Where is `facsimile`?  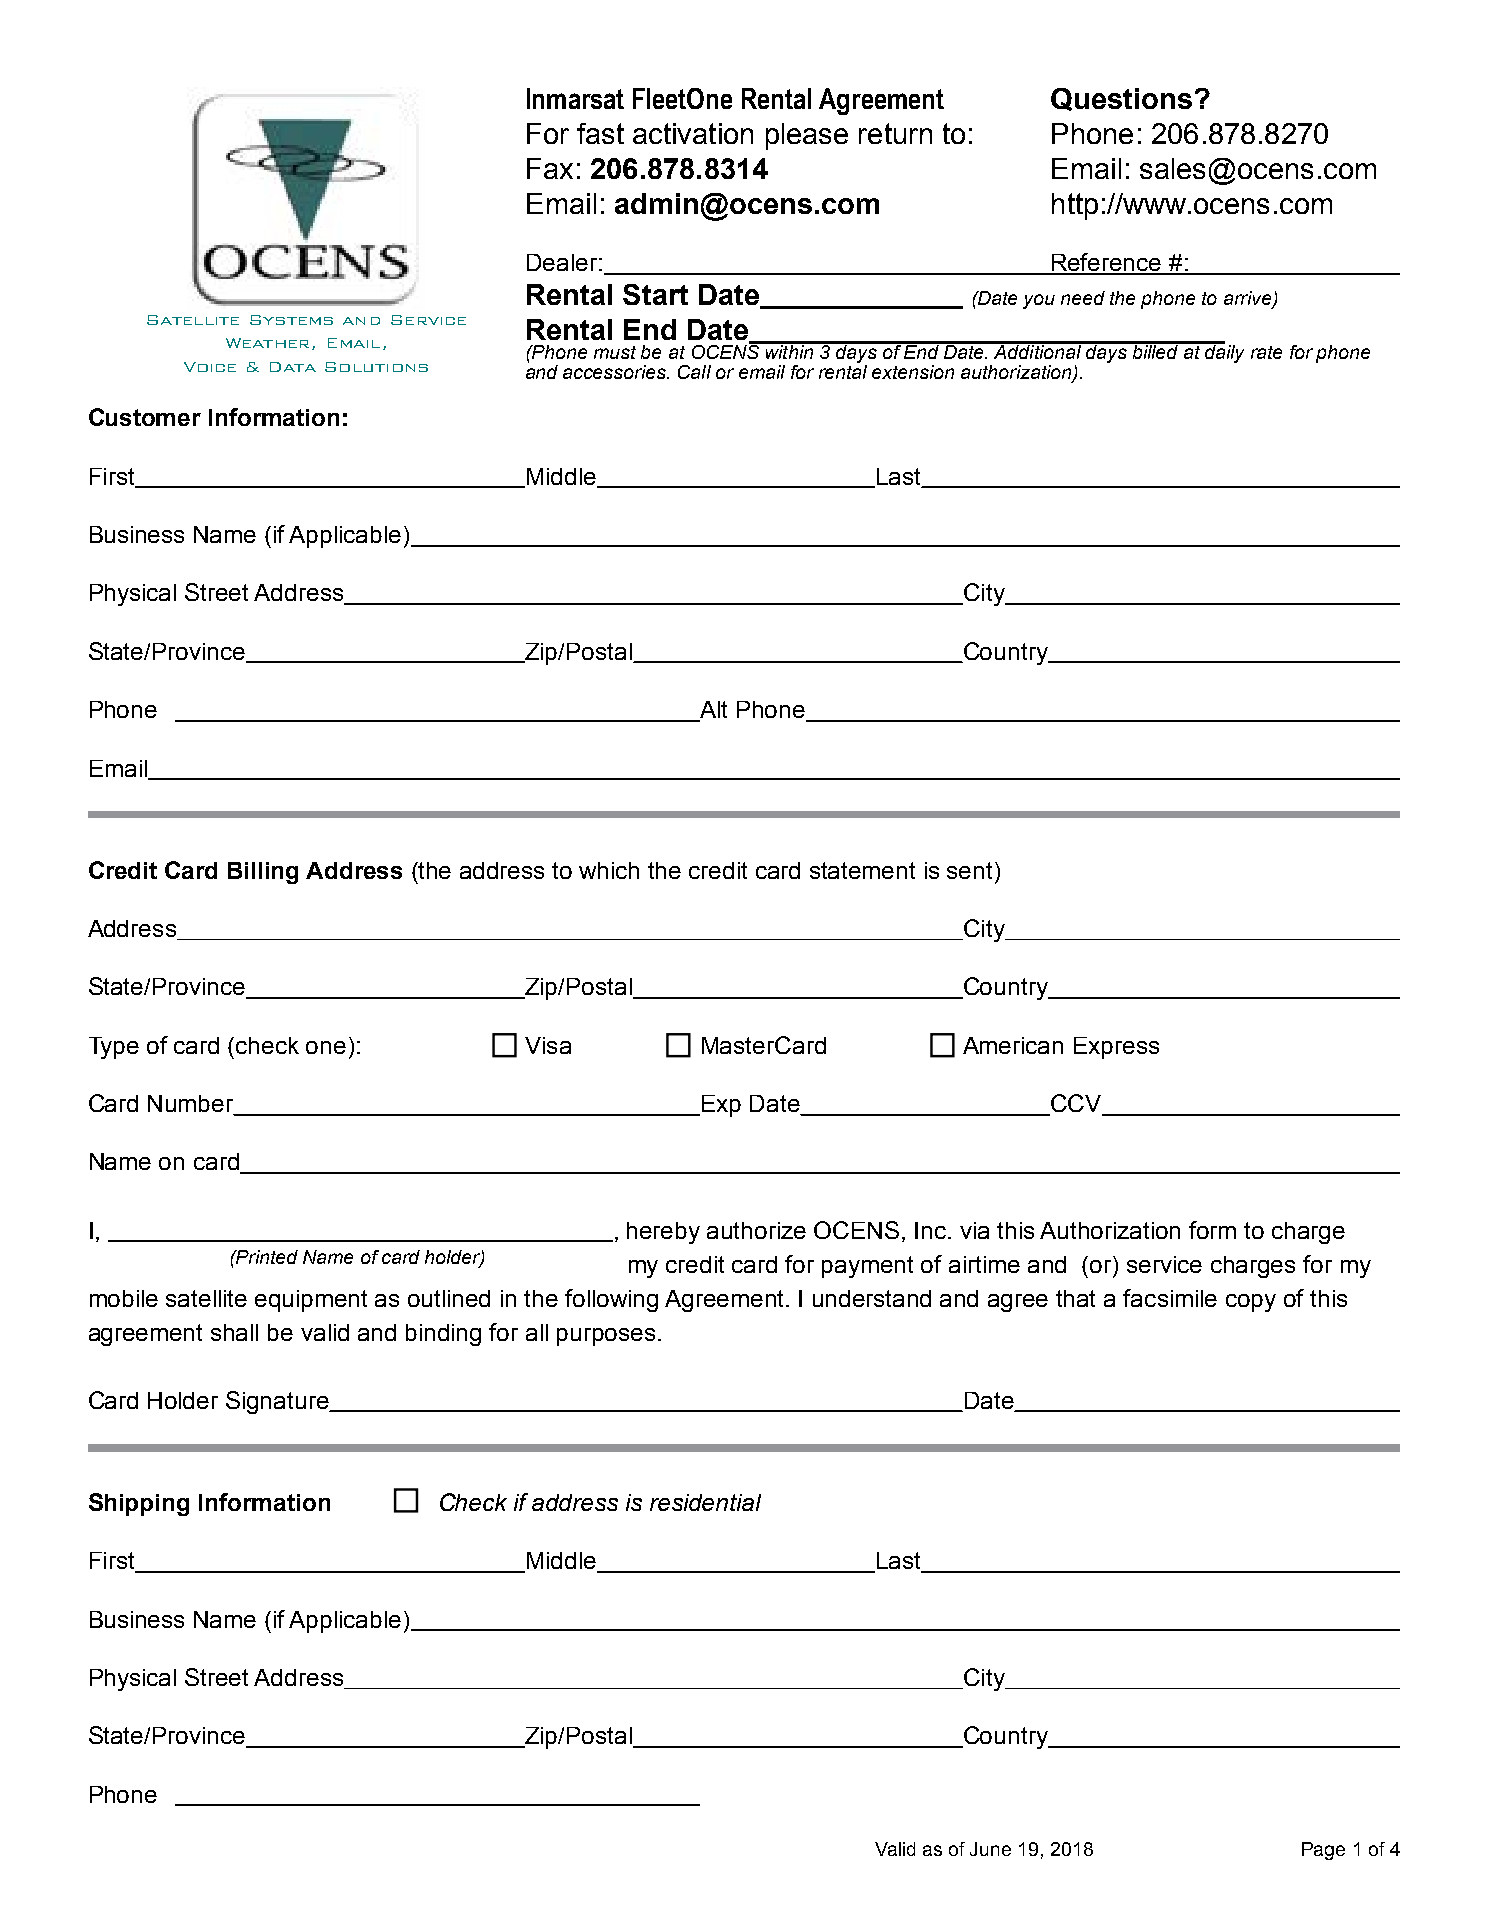
facsimile is located at coordinates (1170, 1298).
